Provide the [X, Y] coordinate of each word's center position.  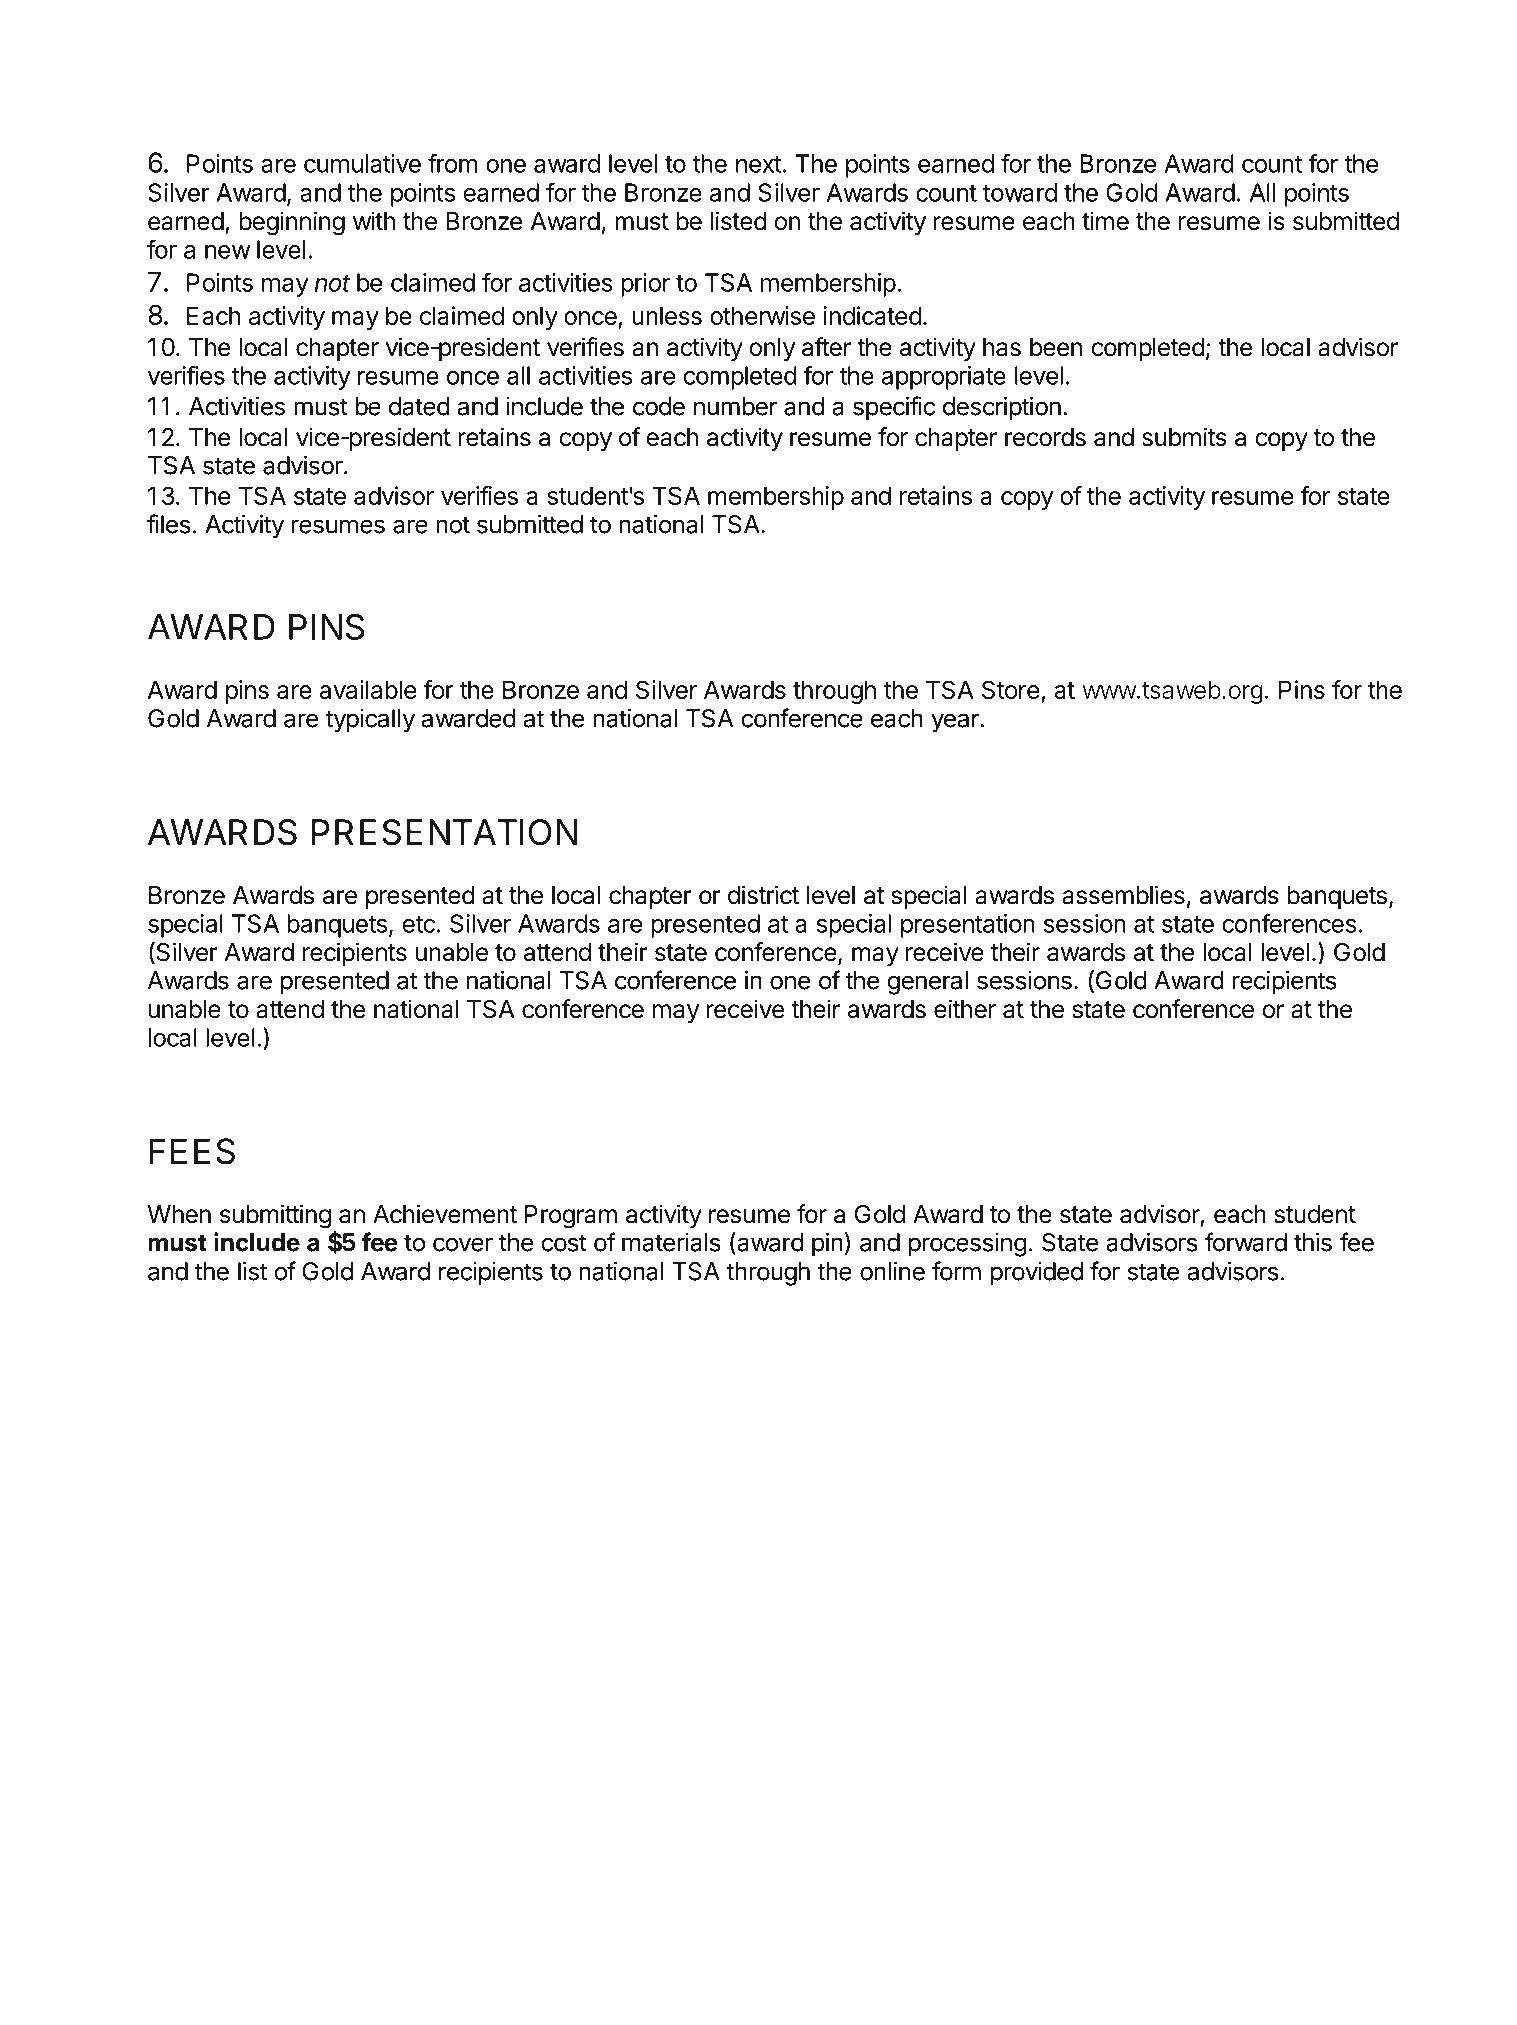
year [956, 723]
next [759, 164]
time [1105, 221]
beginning [292, 223]
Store [1010, 689]
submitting [275, 1216]
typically [370, 721]
